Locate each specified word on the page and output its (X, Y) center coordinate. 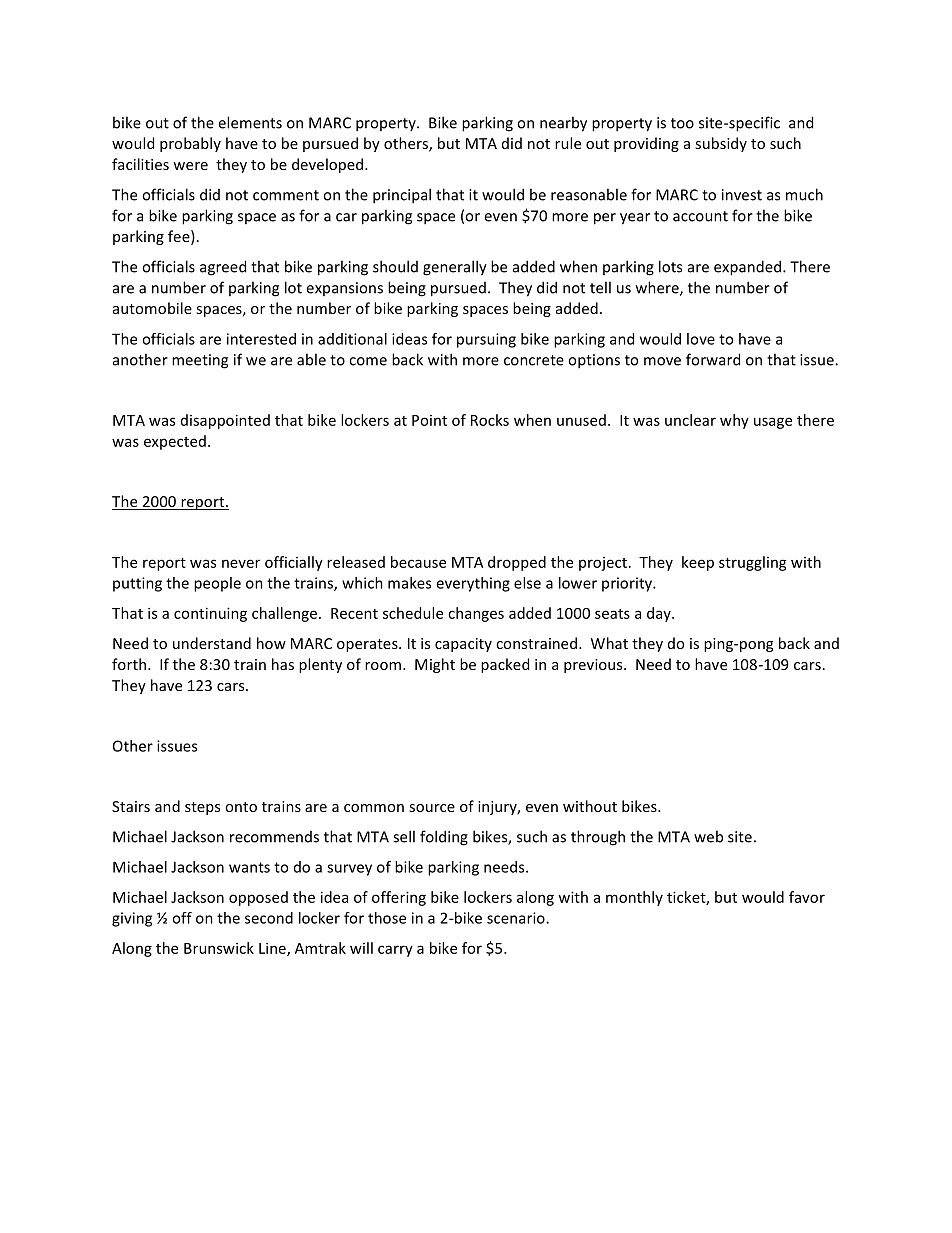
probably (190, 144)
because (418, 562)
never (241, 563)
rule (568, 143)
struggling (753, 563)
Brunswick (219, 948)
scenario (517, 918)
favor (807, 897)
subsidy (721, 144)
